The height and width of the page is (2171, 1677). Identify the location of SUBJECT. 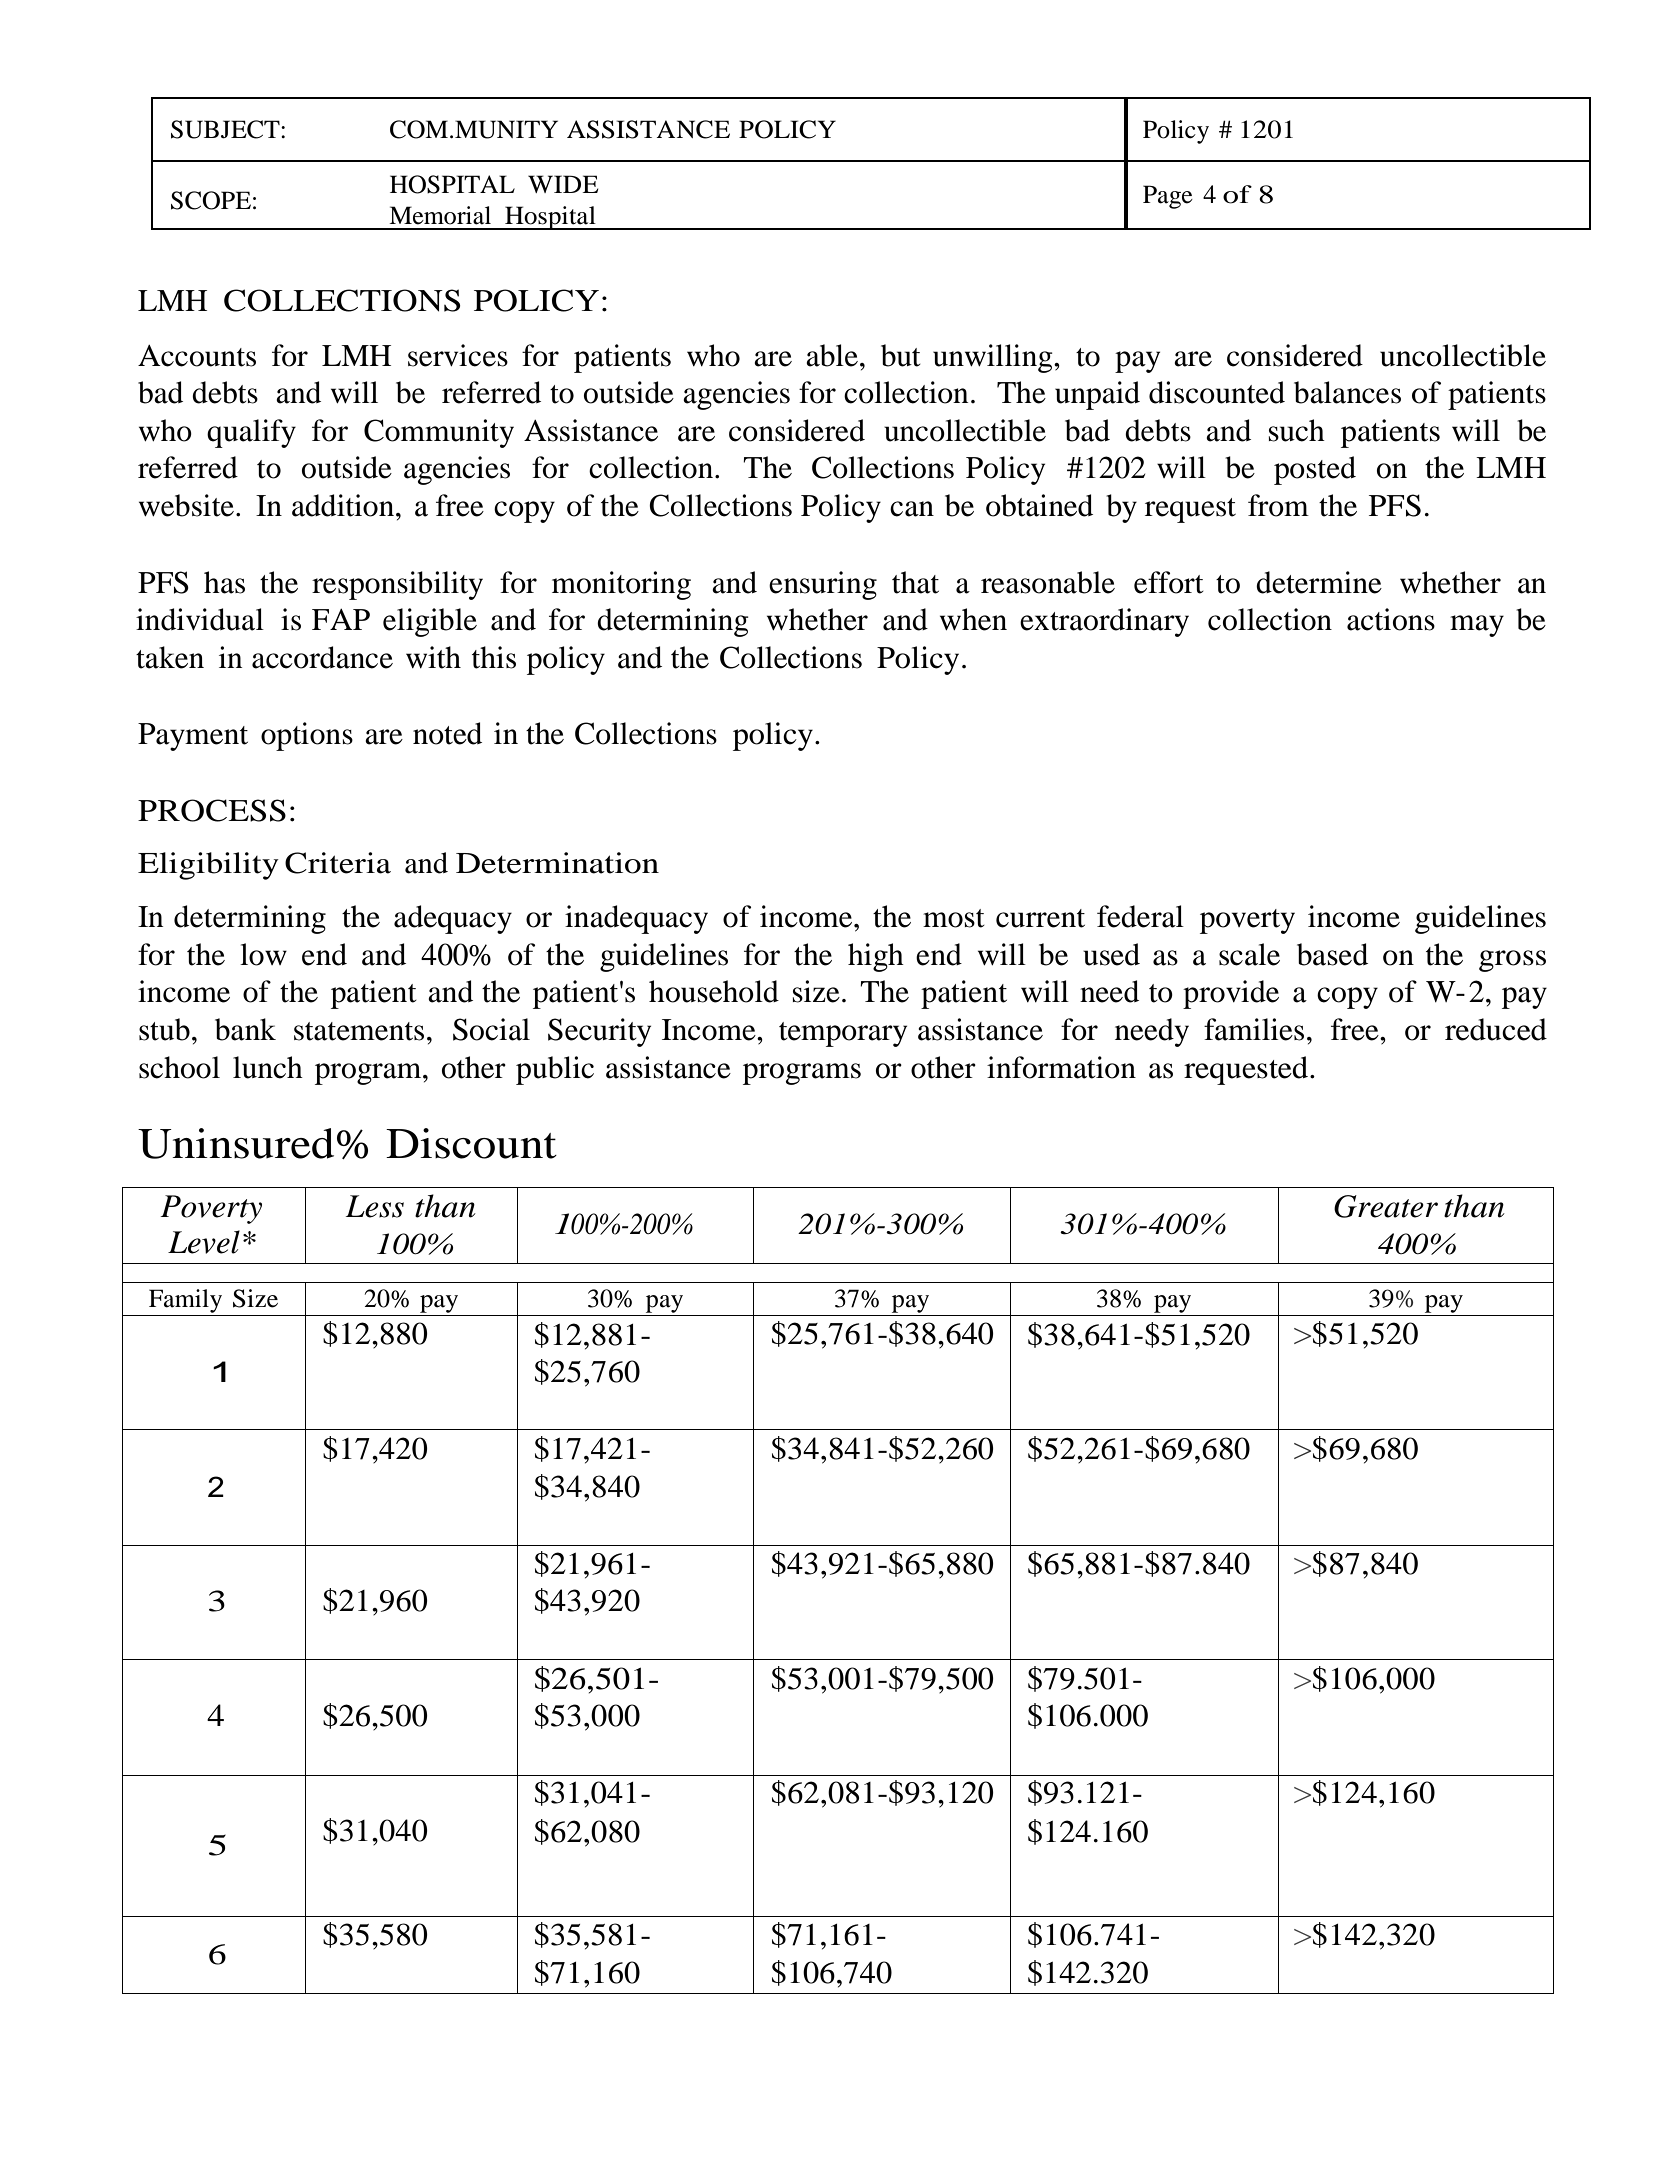
(226, 129).
